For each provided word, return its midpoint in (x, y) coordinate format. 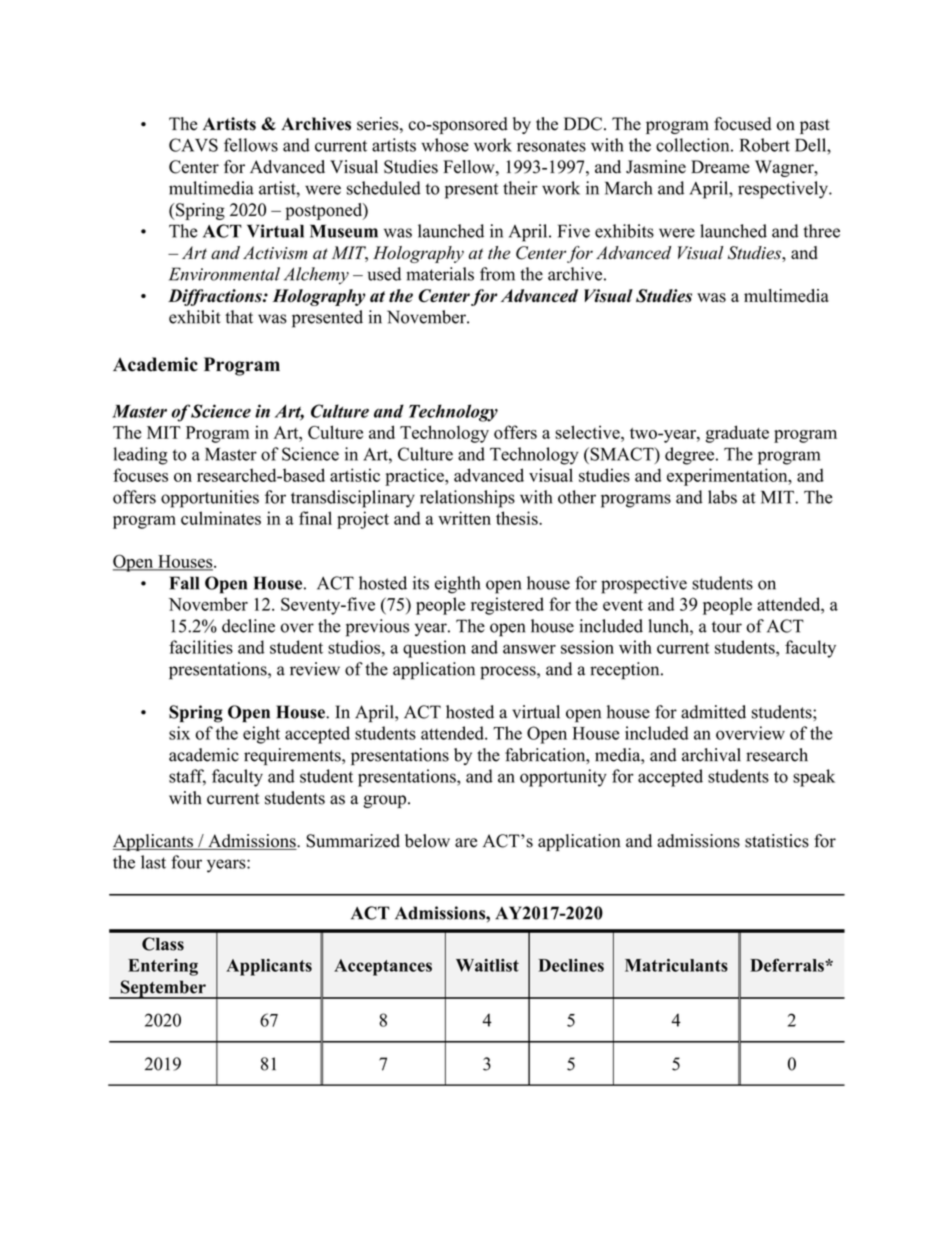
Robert (765, 145)
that (239, 317)
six (179, 733)
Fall (184, 583)
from (497, 274)
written (464, 518)
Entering (163, 967)
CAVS (193, 145)
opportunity (563, 778)
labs (722, 497)
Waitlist (487, 965)
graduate (737, 434)
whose (445, 145)
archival (711, 755)
